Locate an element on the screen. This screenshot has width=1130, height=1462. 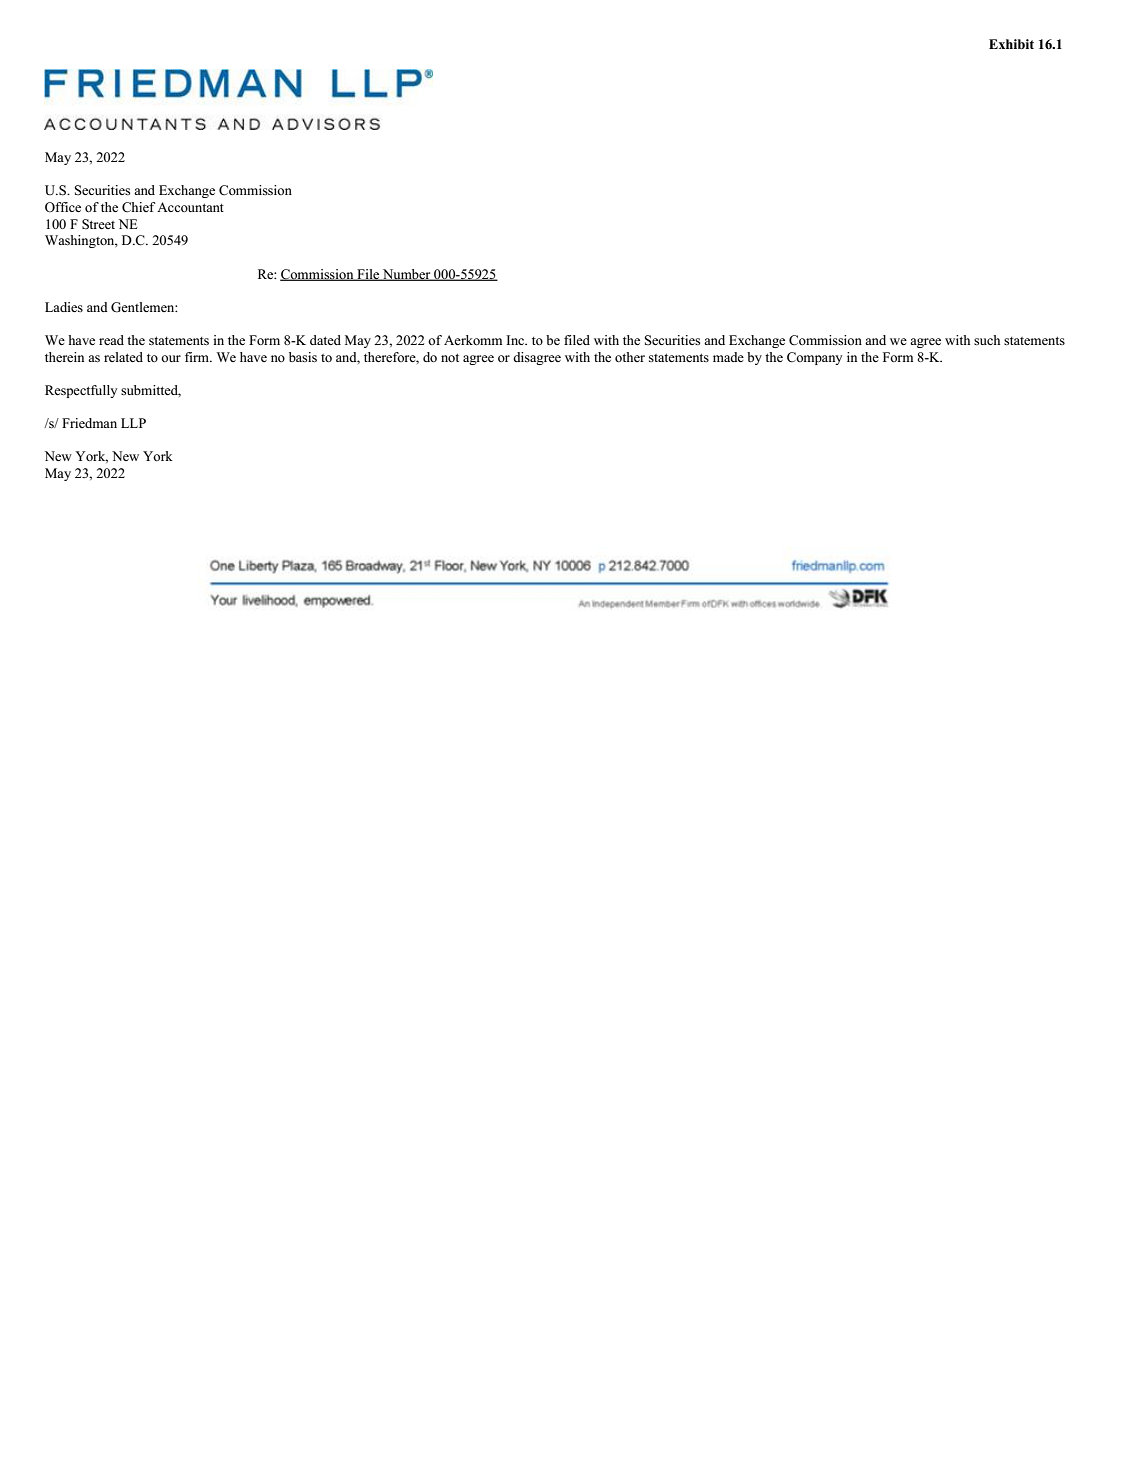
such is located at coordinates (987, 340).
